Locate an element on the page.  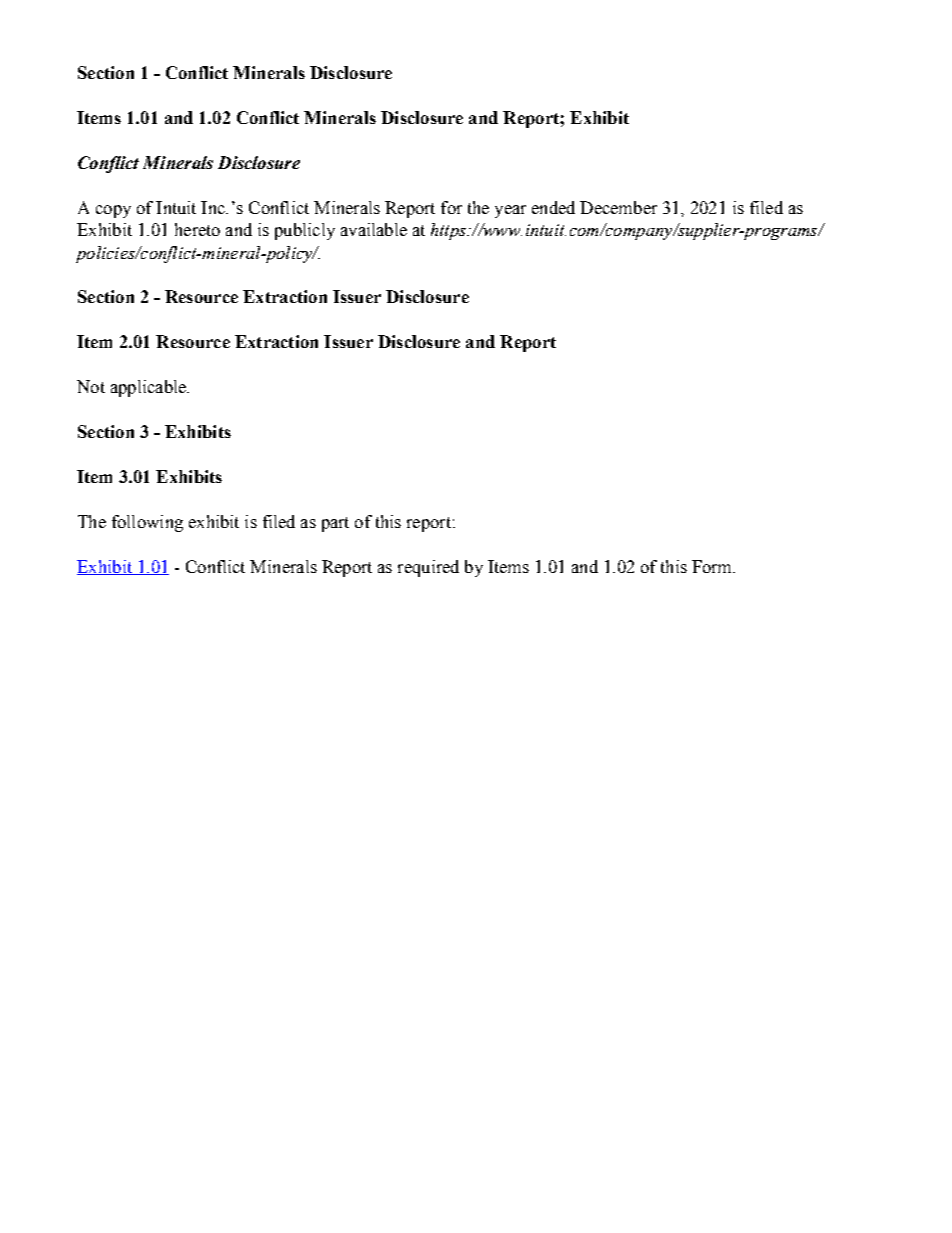
Not is located at coordinates (91, 386).
